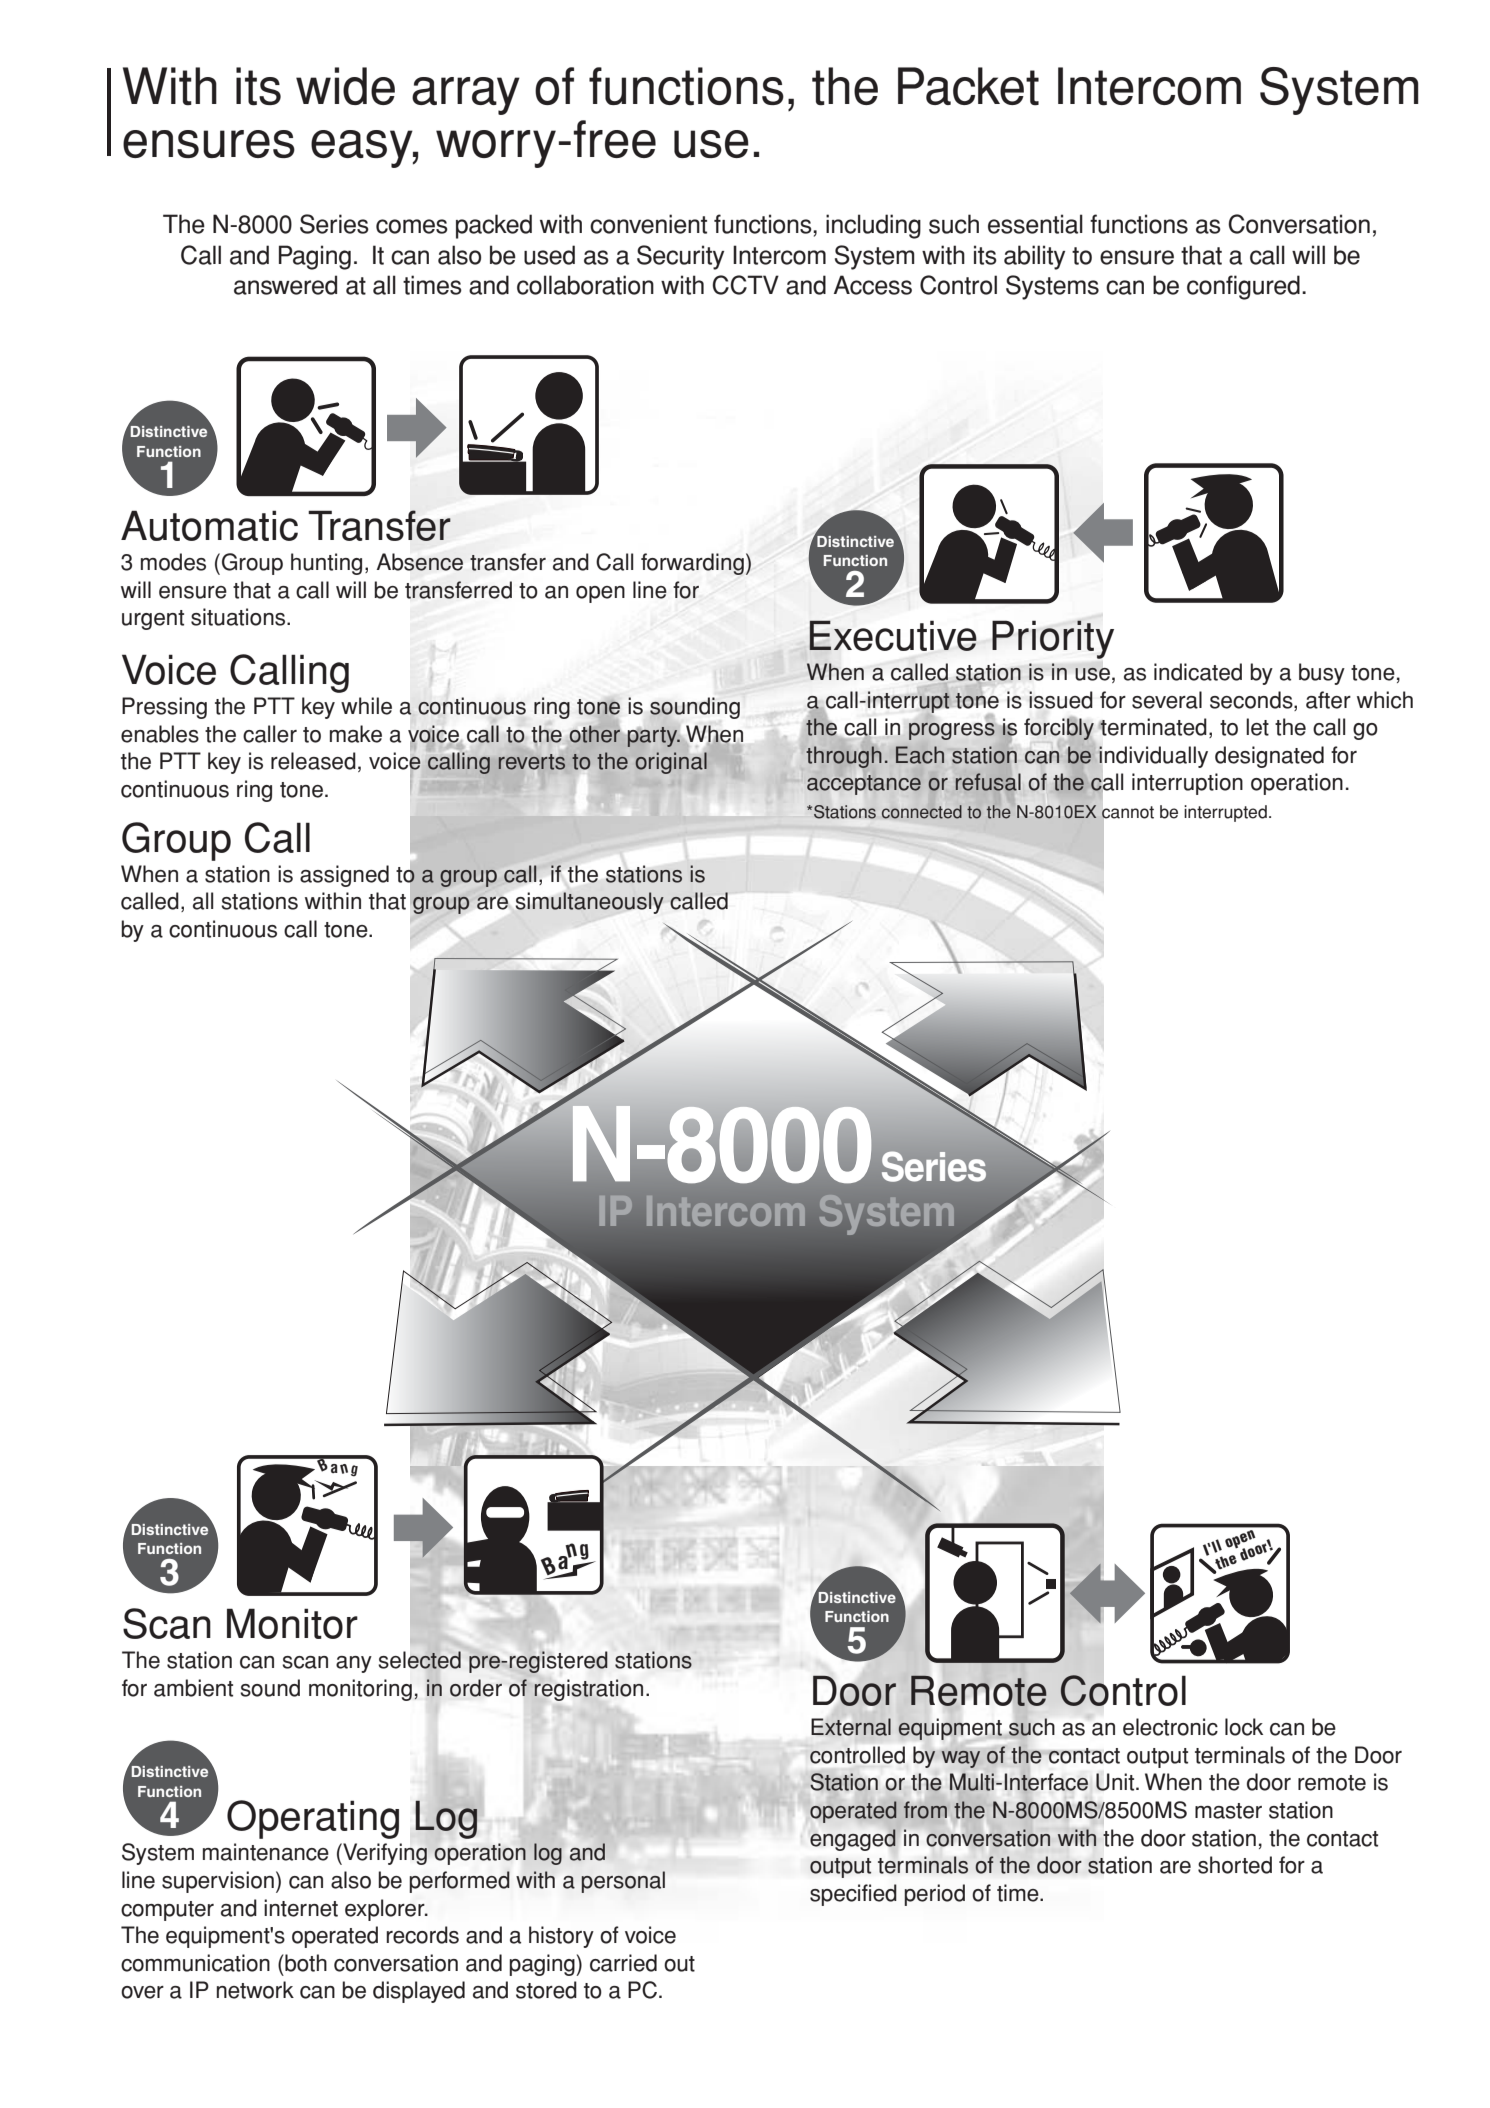  I want to click on specified, so click(853, 1895).
